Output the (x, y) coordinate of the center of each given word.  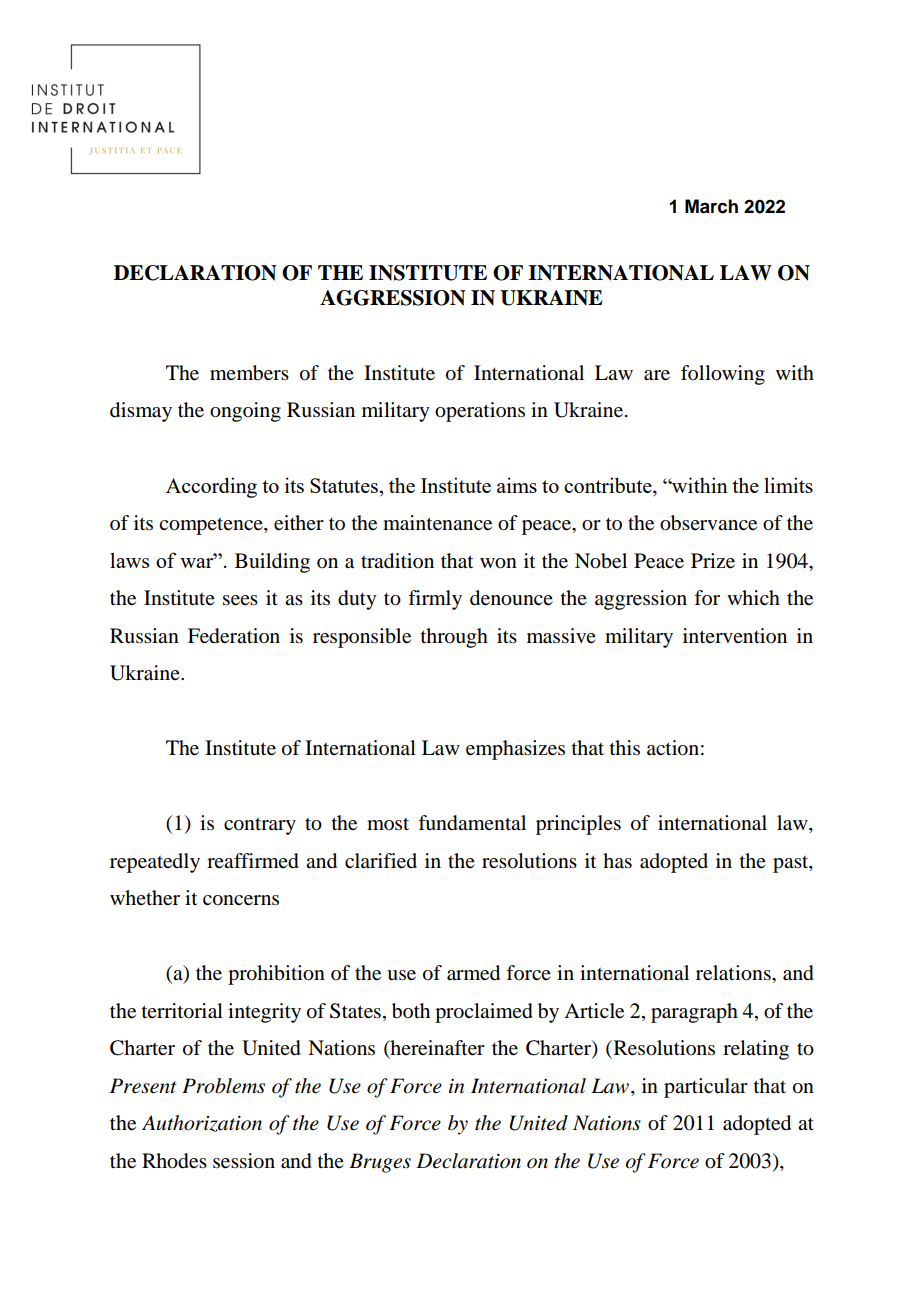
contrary (260, 826)
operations (480, 412)
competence (212, 526)
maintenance (437, 523)
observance (708, 523)
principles (578, 825)
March (711, 206)
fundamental (472, 823)
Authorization (202, 1123)
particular (706, 1088)
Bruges (380, 1163)
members (249, 373)
